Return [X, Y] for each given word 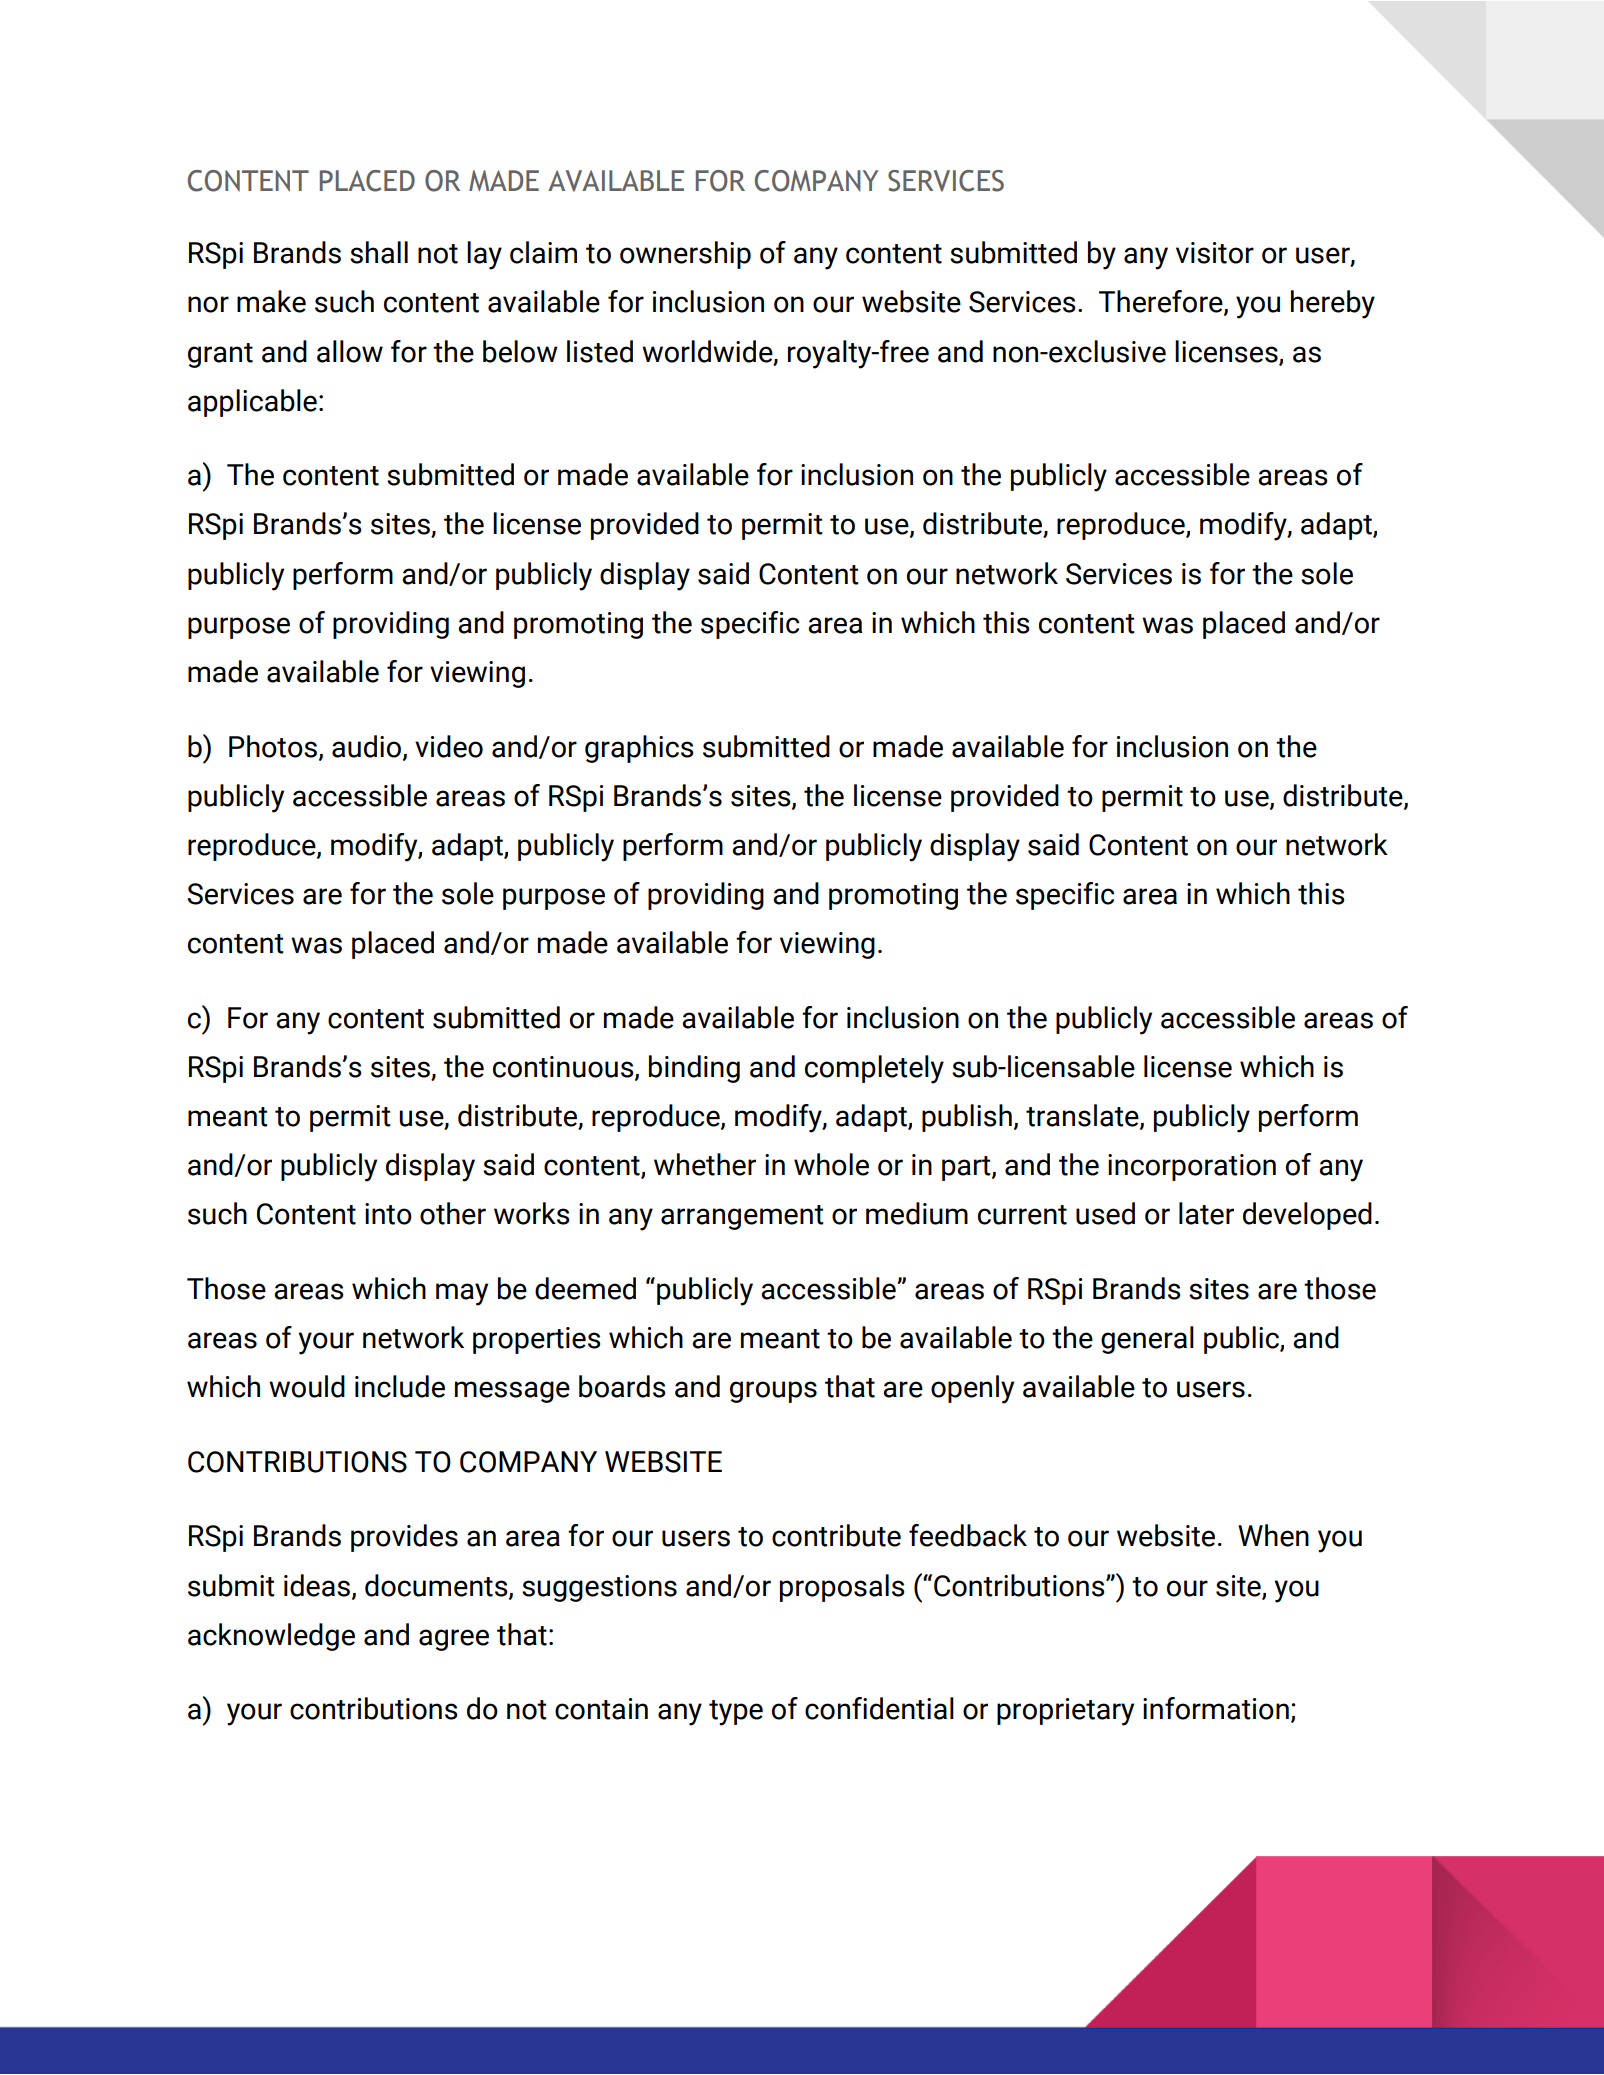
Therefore [1162, 302]
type [736, 1713]
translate [1083, 1116]
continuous [564, 1068]
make [271, 301]
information [1216, 1708]
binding [694, 1069]
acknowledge [271, 1637]
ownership [685, 255]
